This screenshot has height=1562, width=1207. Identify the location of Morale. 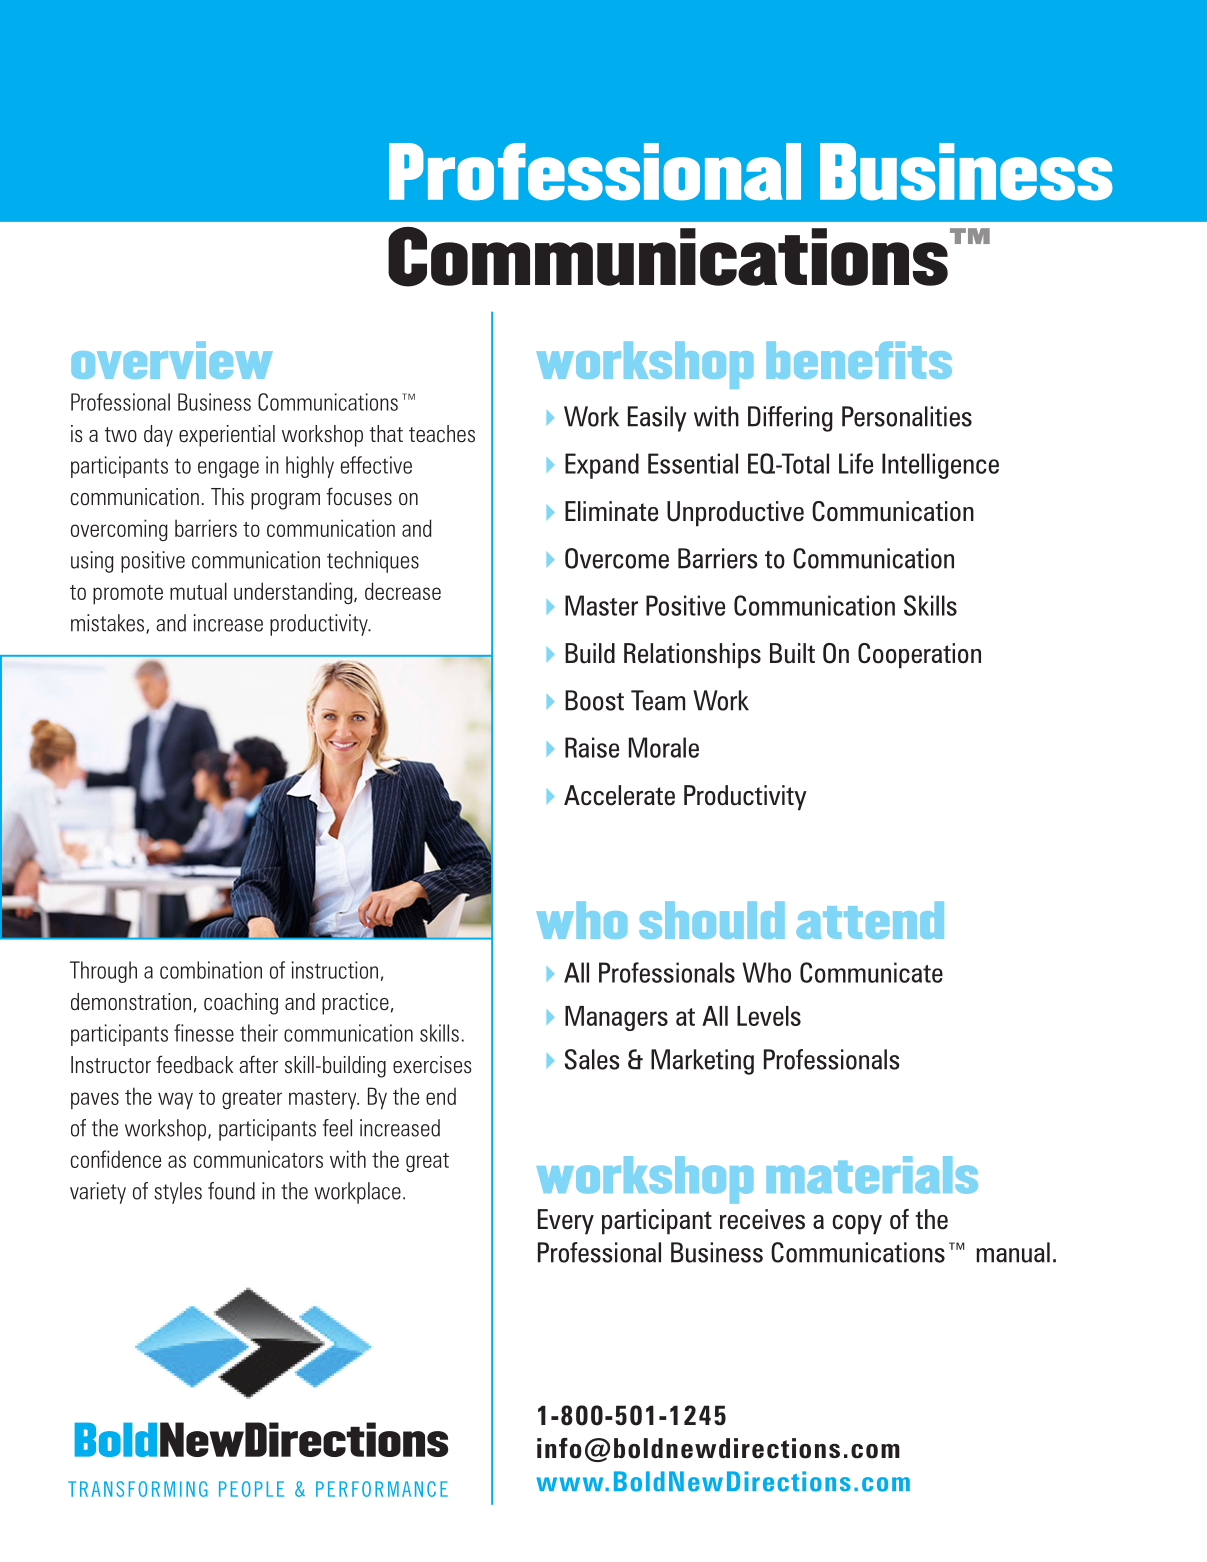
(664, 747).
